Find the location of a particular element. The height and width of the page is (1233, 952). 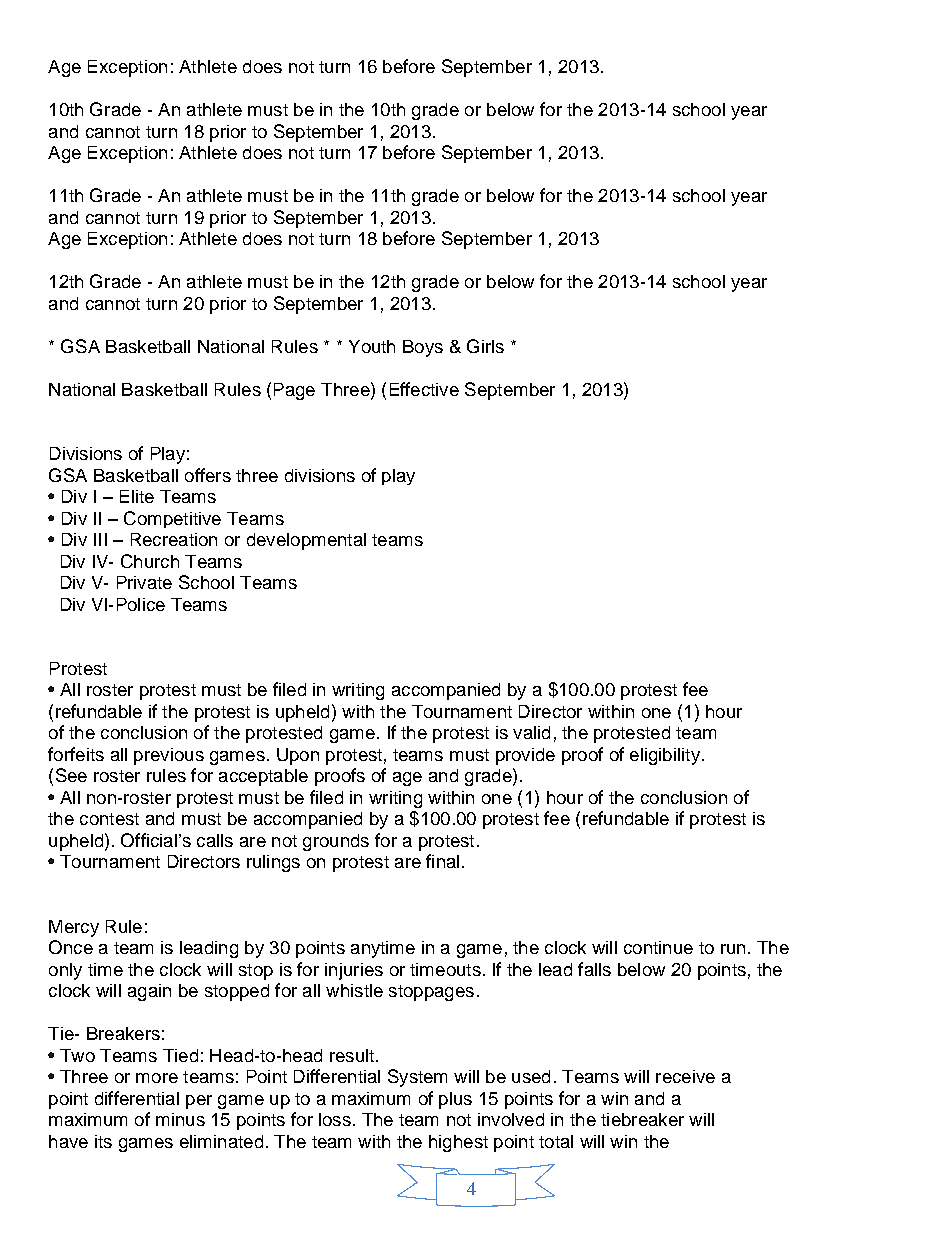

loss is located at coordinates (335, 1119).
